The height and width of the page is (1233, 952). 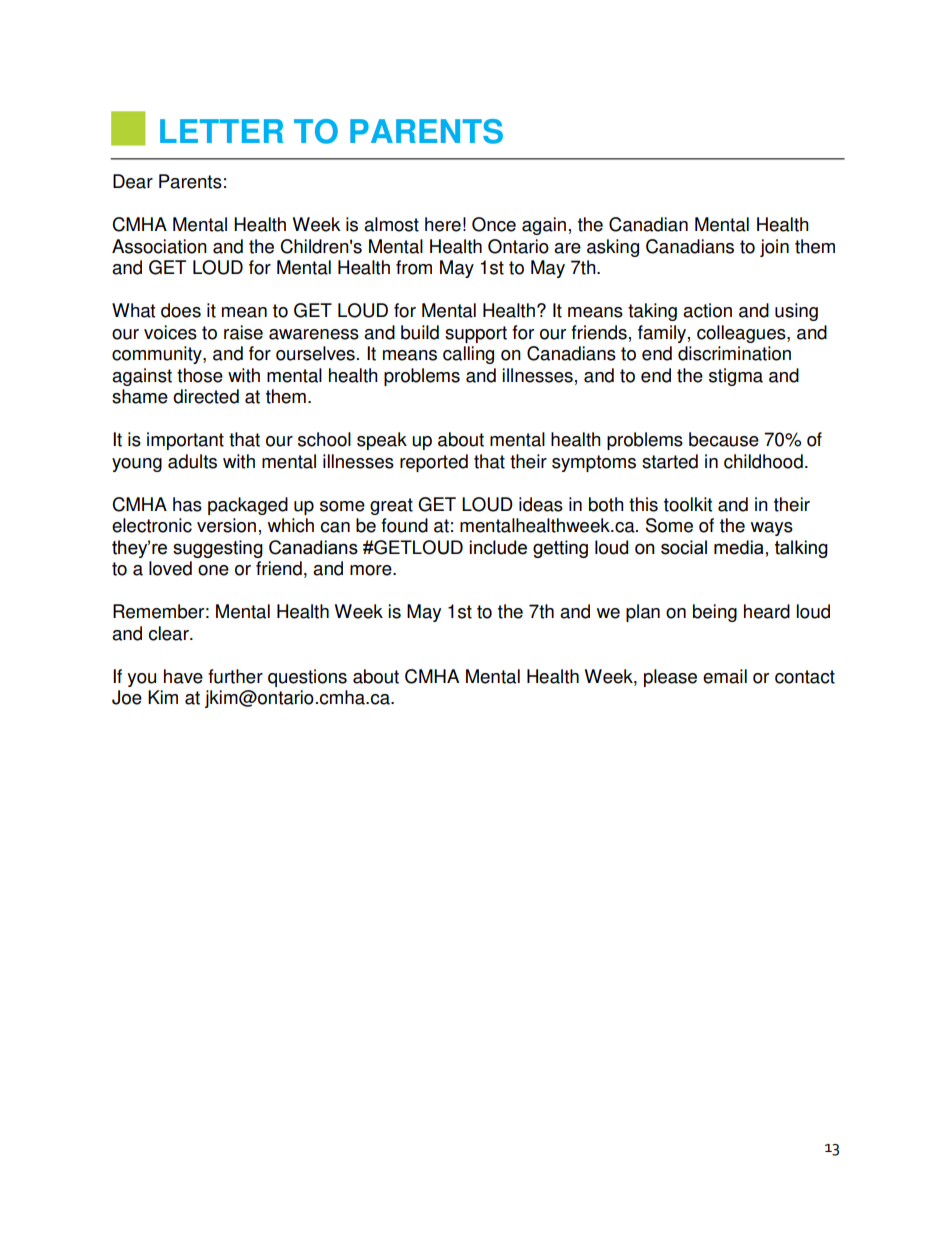 I want to click on suggesting, so click(x=218, y=549).
